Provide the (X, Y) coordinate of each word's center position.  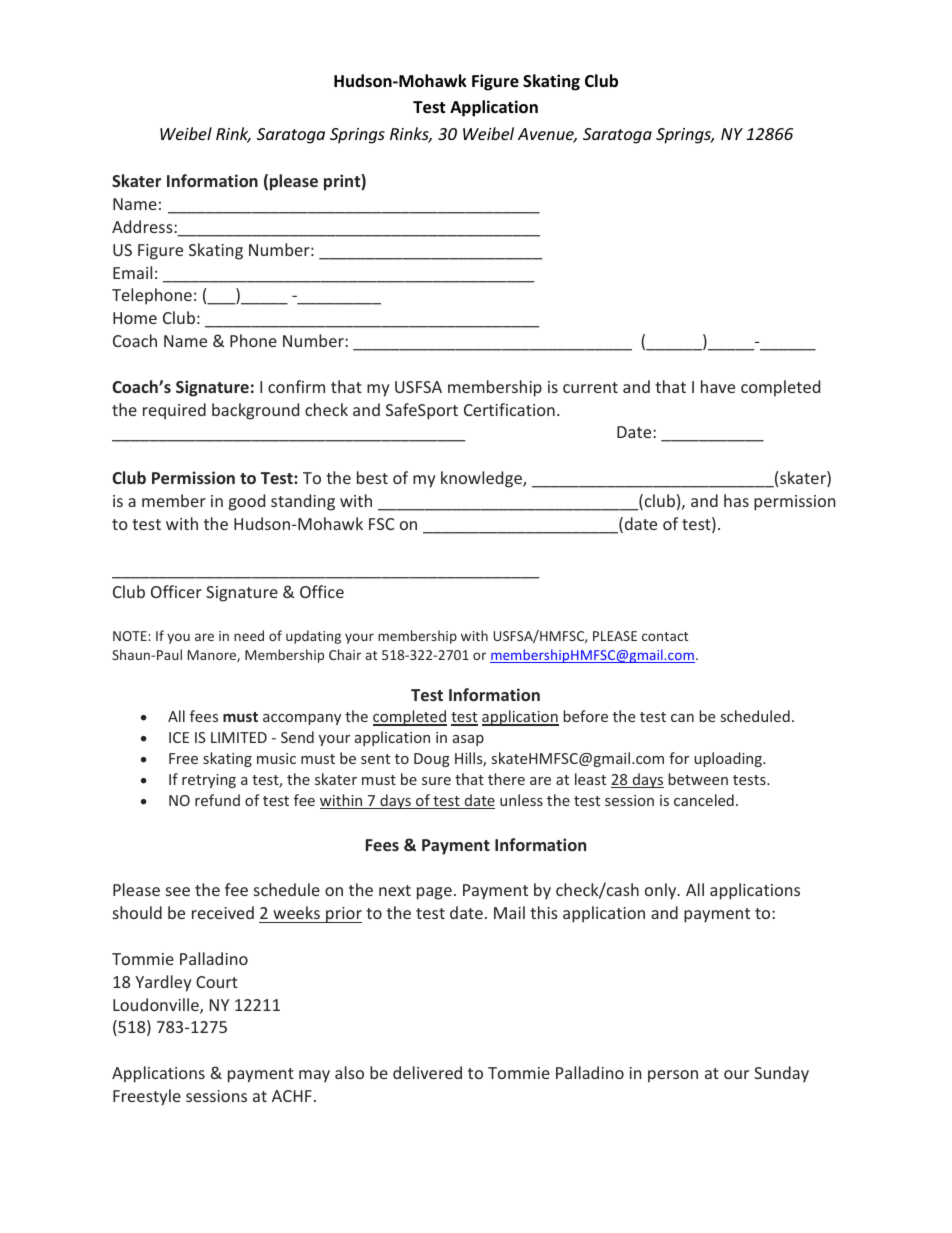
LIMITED (239, 737)
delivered (427, 1072)
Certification (509, 409)
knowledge (482, 479)
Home (135, 318)
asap (468, 740)
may (314, 1076)
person (673, 1076)
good (247, 502)
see (178, 891)
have (718, 386)
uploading (729, 759)
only (662, 891)
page (434, 893)
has (736, 500)
